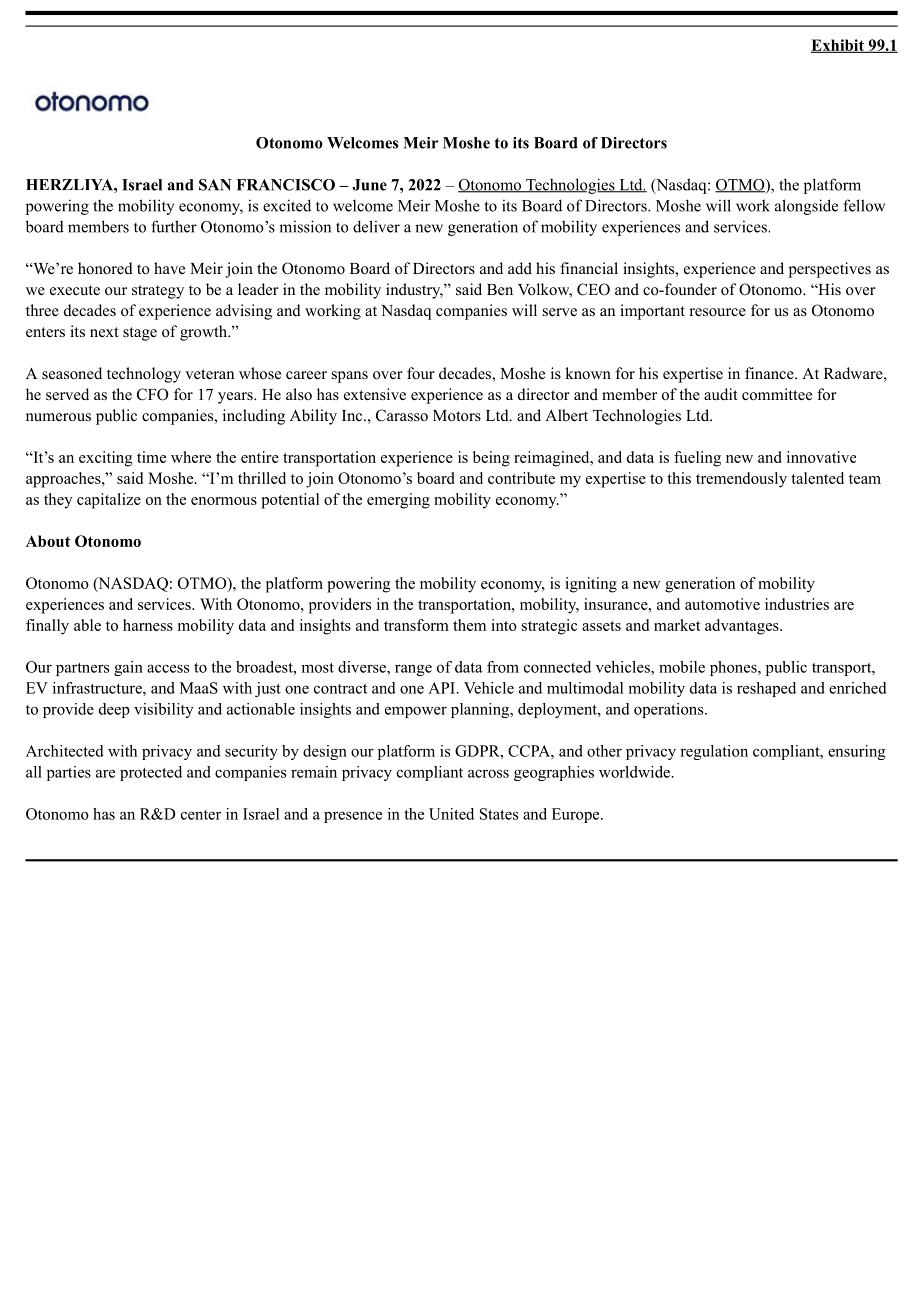 The height and width of the screenshot is (1308, 924). I want to click on add, so click(520, 268).
